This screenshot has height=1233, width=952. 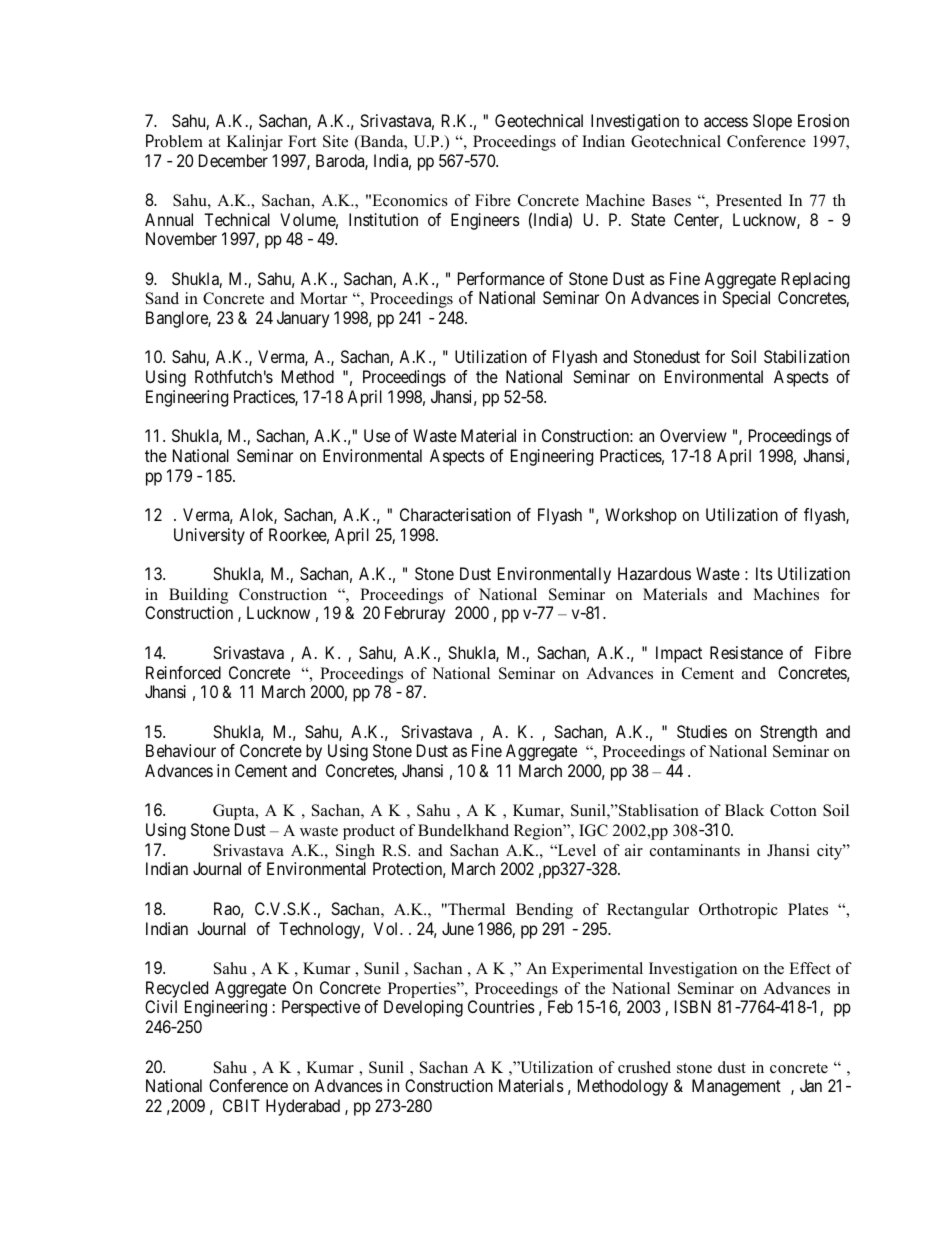 I want to click on Countries, so click(x=501, y=1006).
